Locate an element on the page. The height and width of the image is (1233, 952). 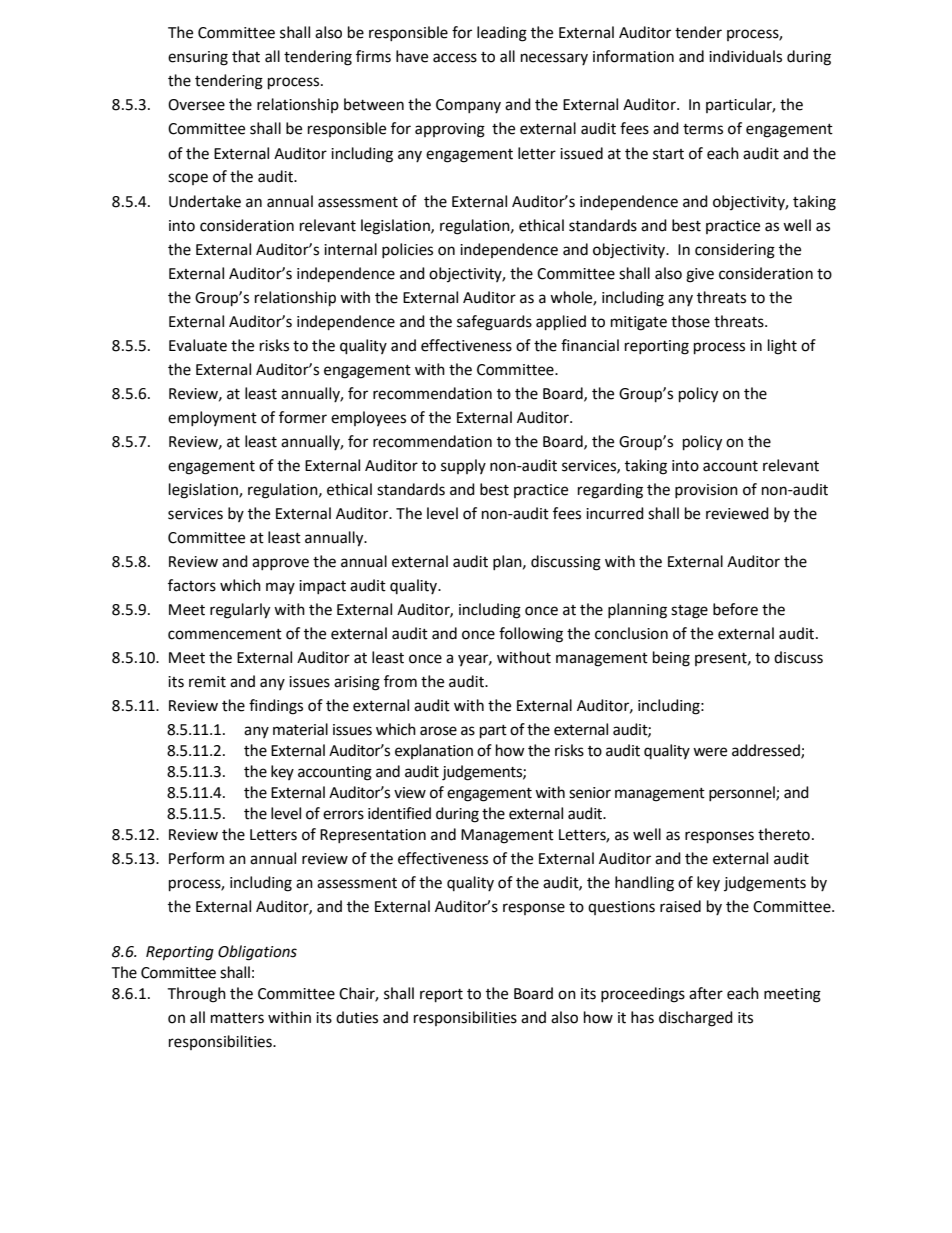
duties is located at coordinates (357, 1017).
